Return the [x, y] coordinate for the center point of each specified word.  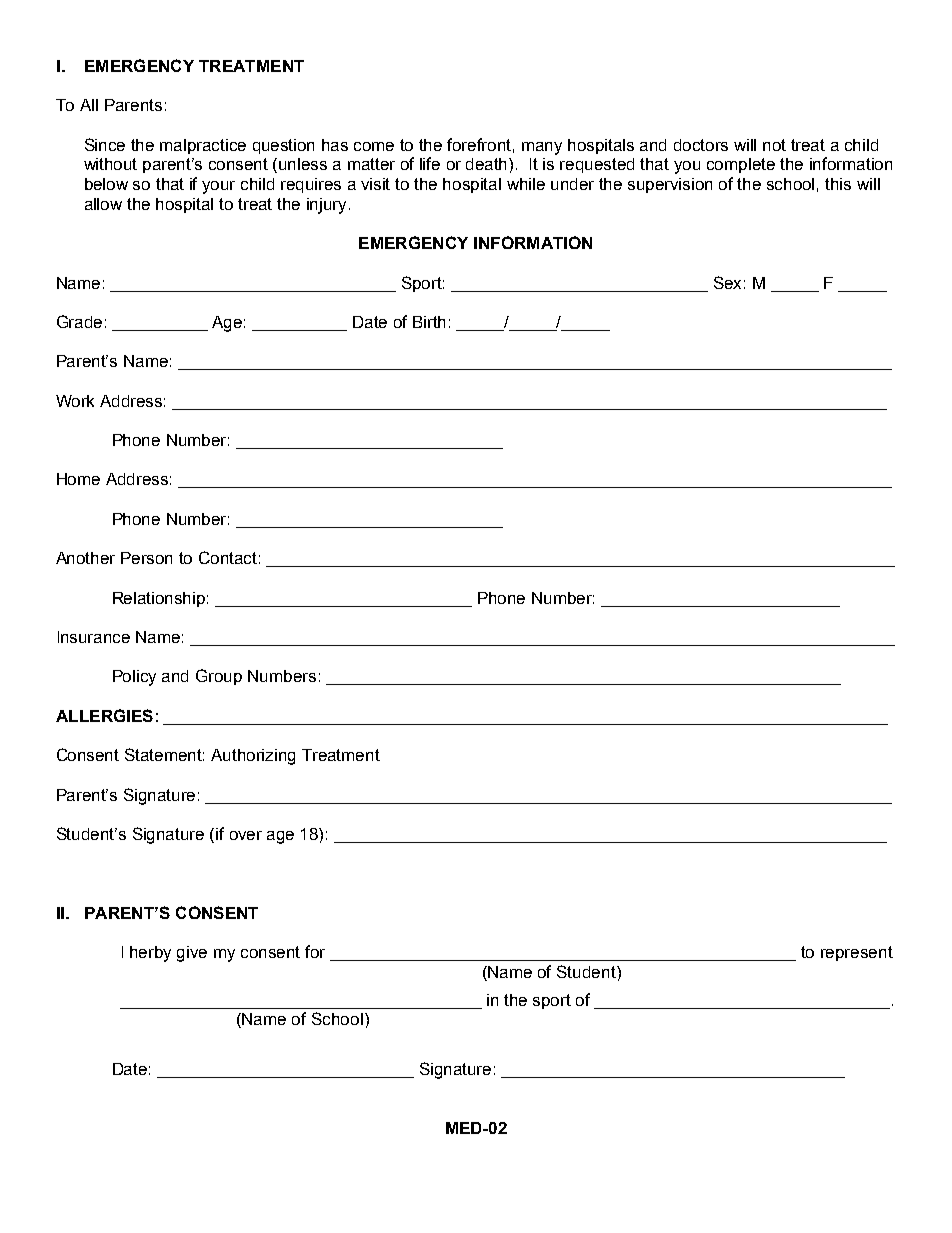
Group [219, 677]
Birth [429, 322]
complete [741, 165]
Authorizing [253, 757]
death [488, 164]
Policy [134, 678]
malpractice [203, 146]
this [838, 184]
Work [75, 401]
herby [150, 954]
